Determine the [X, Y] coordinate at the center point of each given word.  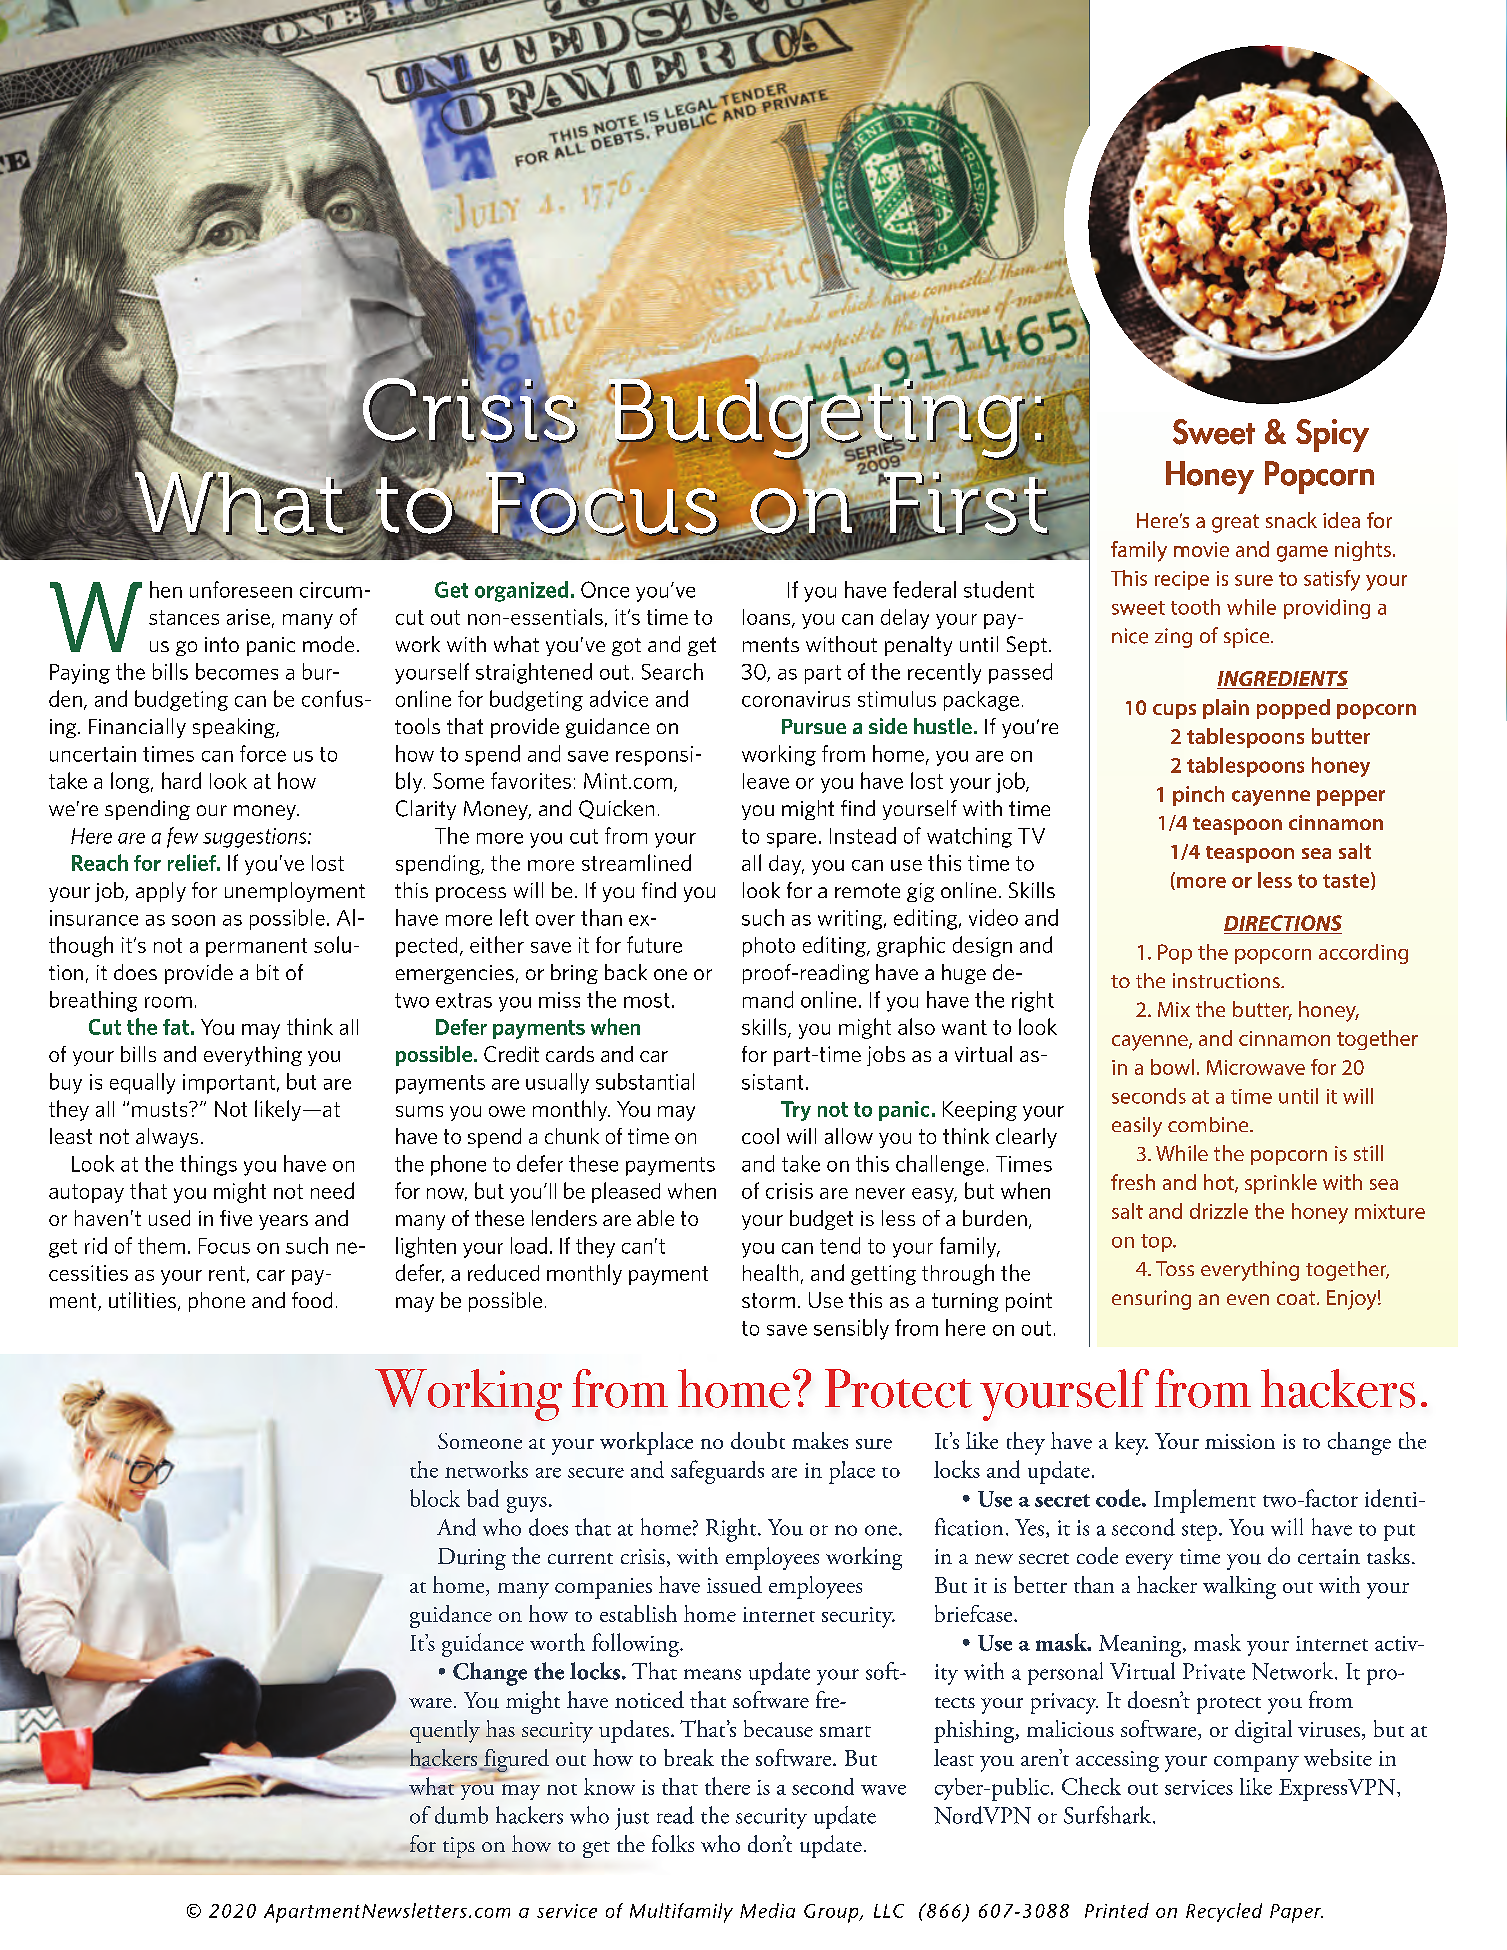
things [208, 1165]
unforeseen [241, 589]
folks [673, 1843]
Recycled [1224, 1912]
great [1235, 523]
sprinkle [1281, 1184]
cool [760, 1136]
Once [605, 589]
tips [459, 1847]
